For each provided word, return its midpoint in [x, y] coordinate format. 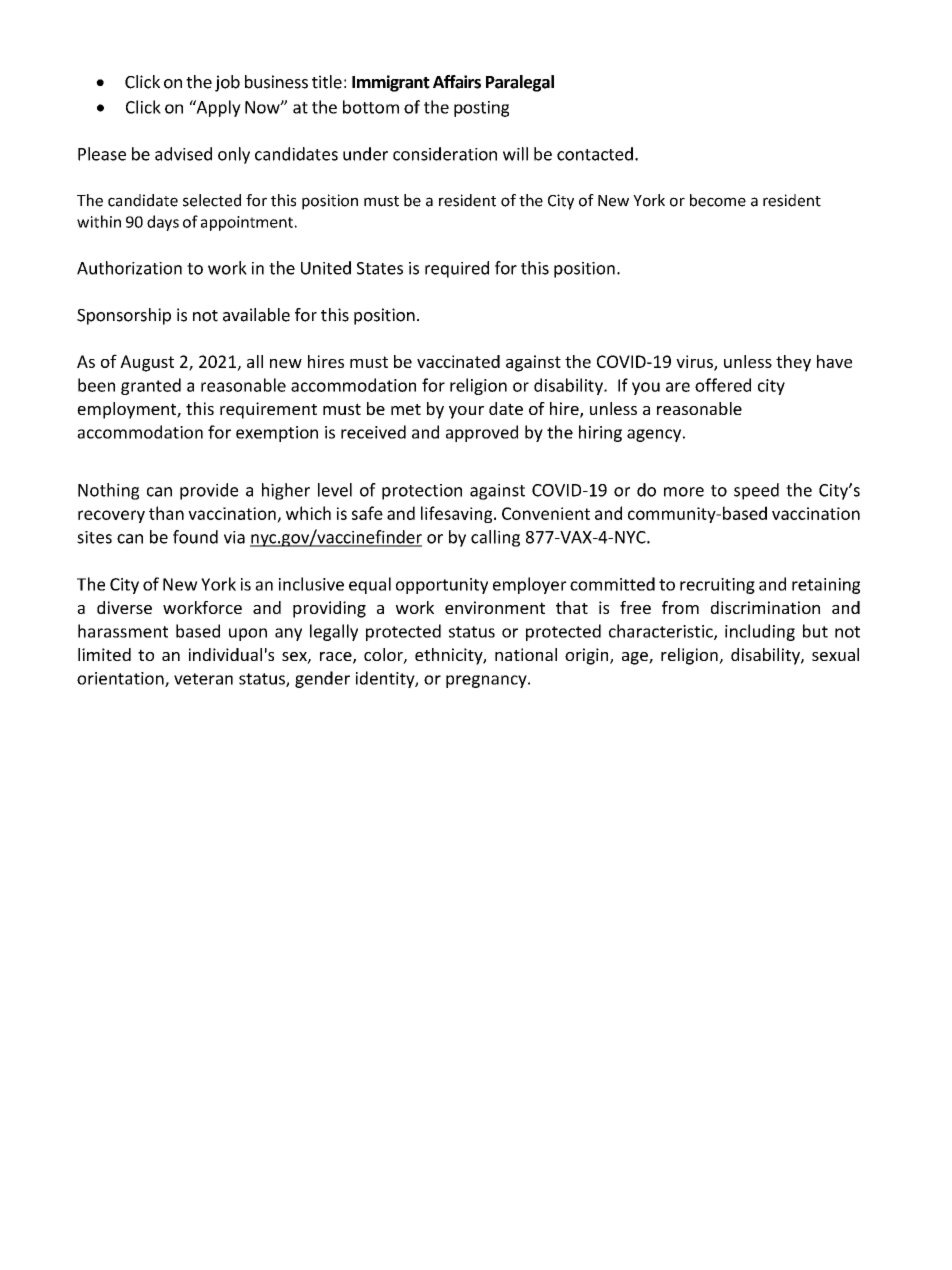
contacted [595, 154]
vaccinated [458, 361]
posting [481, 109]
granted [151, 386]
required [457, 269]
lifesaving [458, 514]
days [163, 223]
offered [723, 385]
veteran [203, 679]
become [718, 200]
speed [756, 491]
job [227, 83]
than [166, 513]
